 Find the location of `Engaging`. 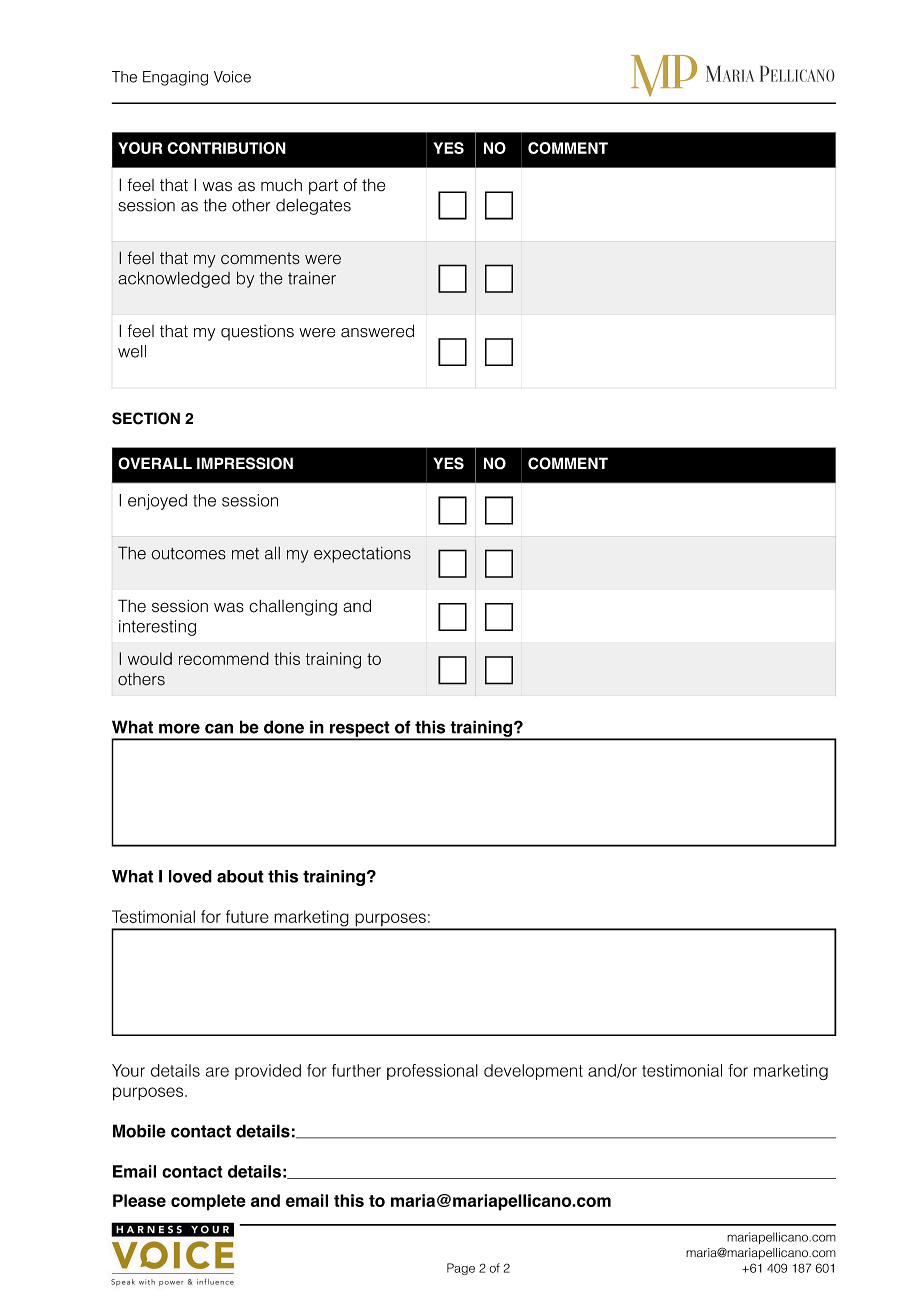

Engaging is located at coordinates (175, 78).
